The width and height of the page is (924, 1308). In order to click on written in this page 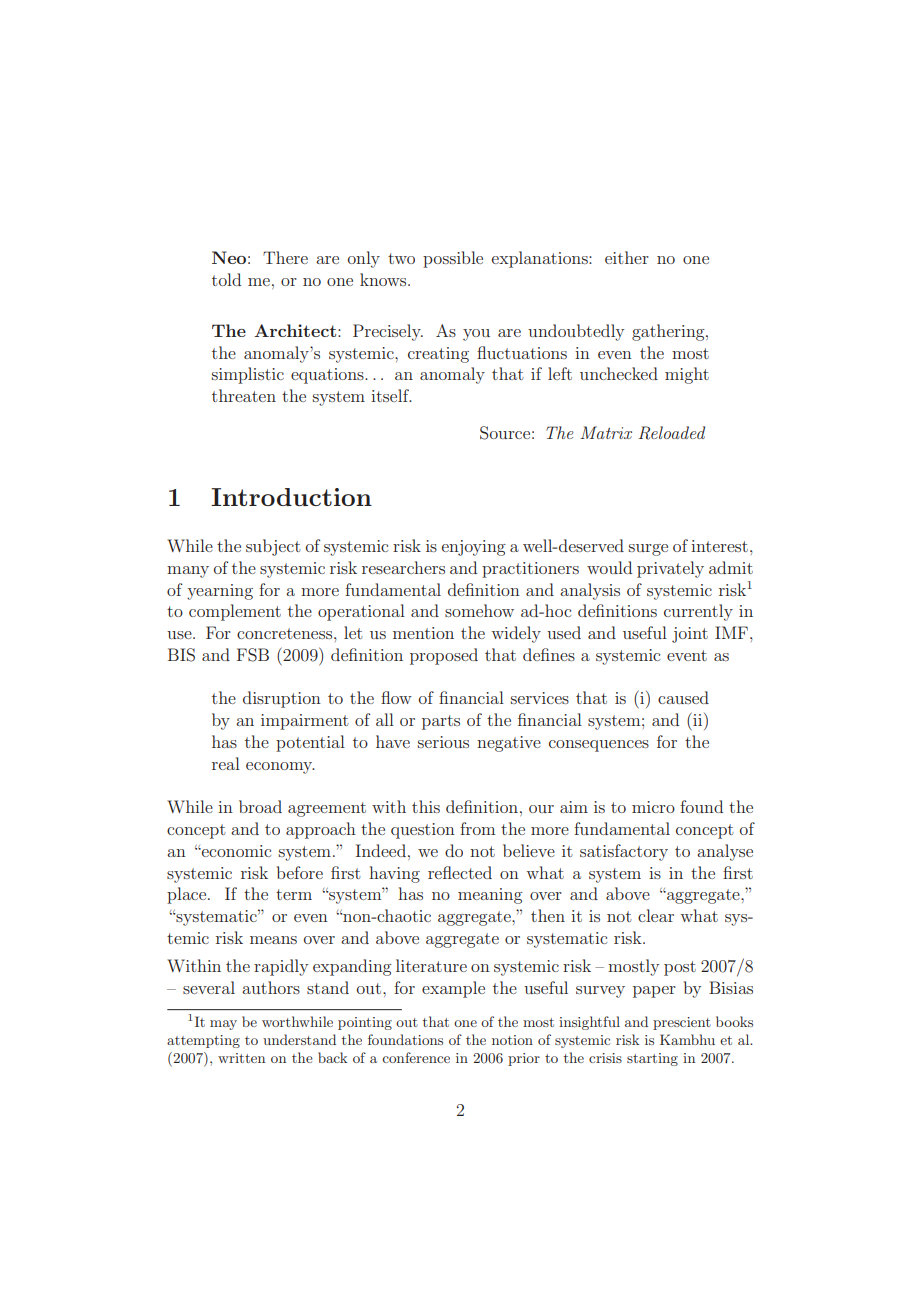, I will do `click(241, 1058)`.
